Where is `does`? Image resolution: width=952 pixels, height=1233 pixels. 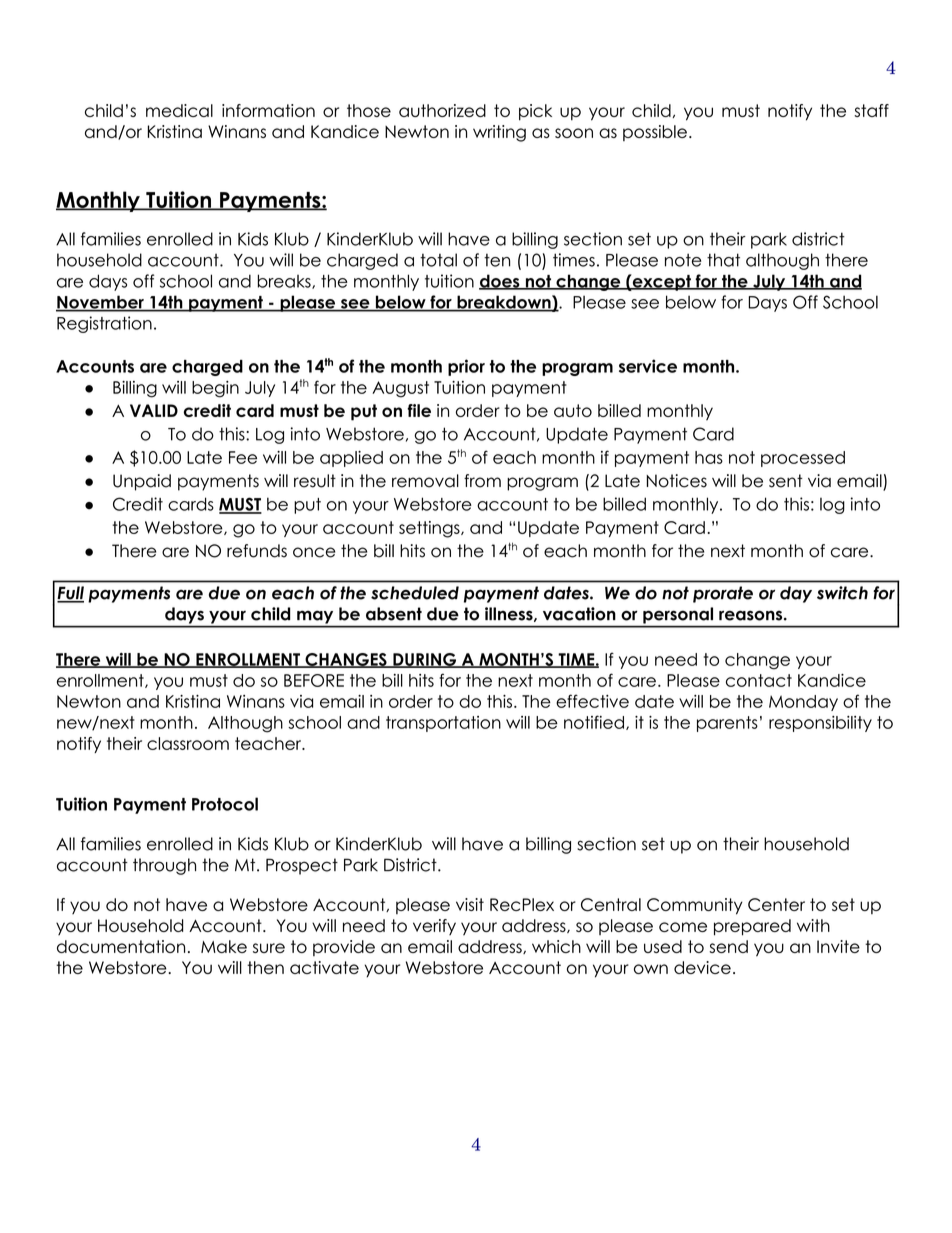 does is located at coordinates (500, 282).
